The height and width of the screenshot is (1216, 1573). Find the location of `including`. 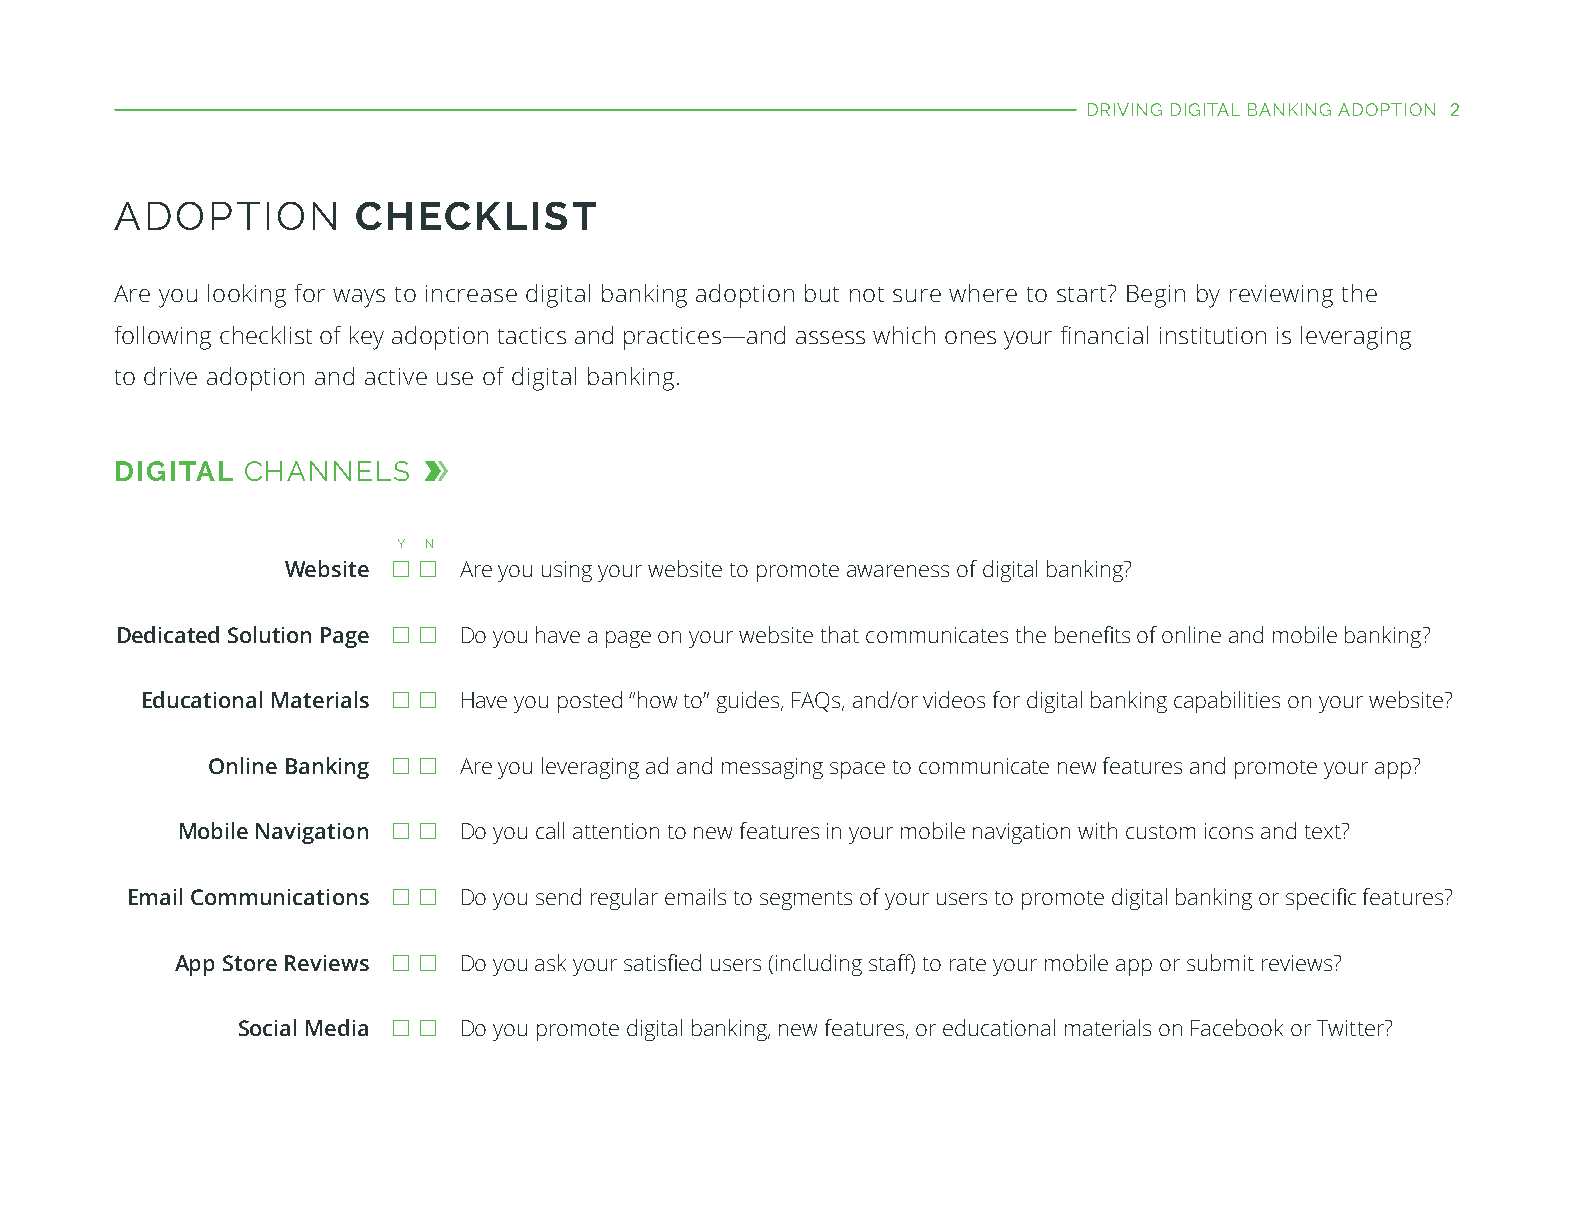

including is located at coordinates (819, 965).
